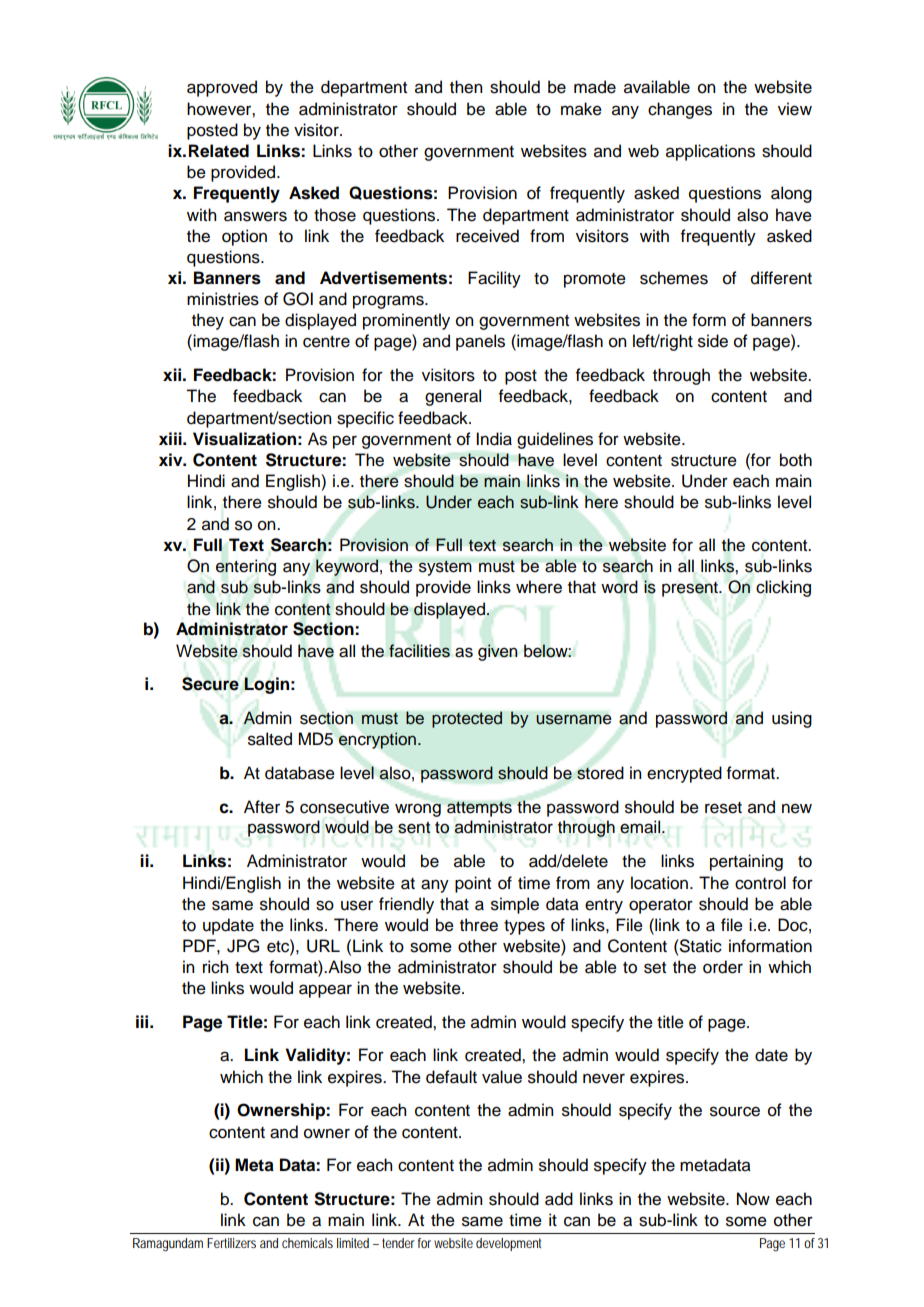 The width and height of the screenshot is (924, 1307). I want to click on development, so click(508, 1244).
